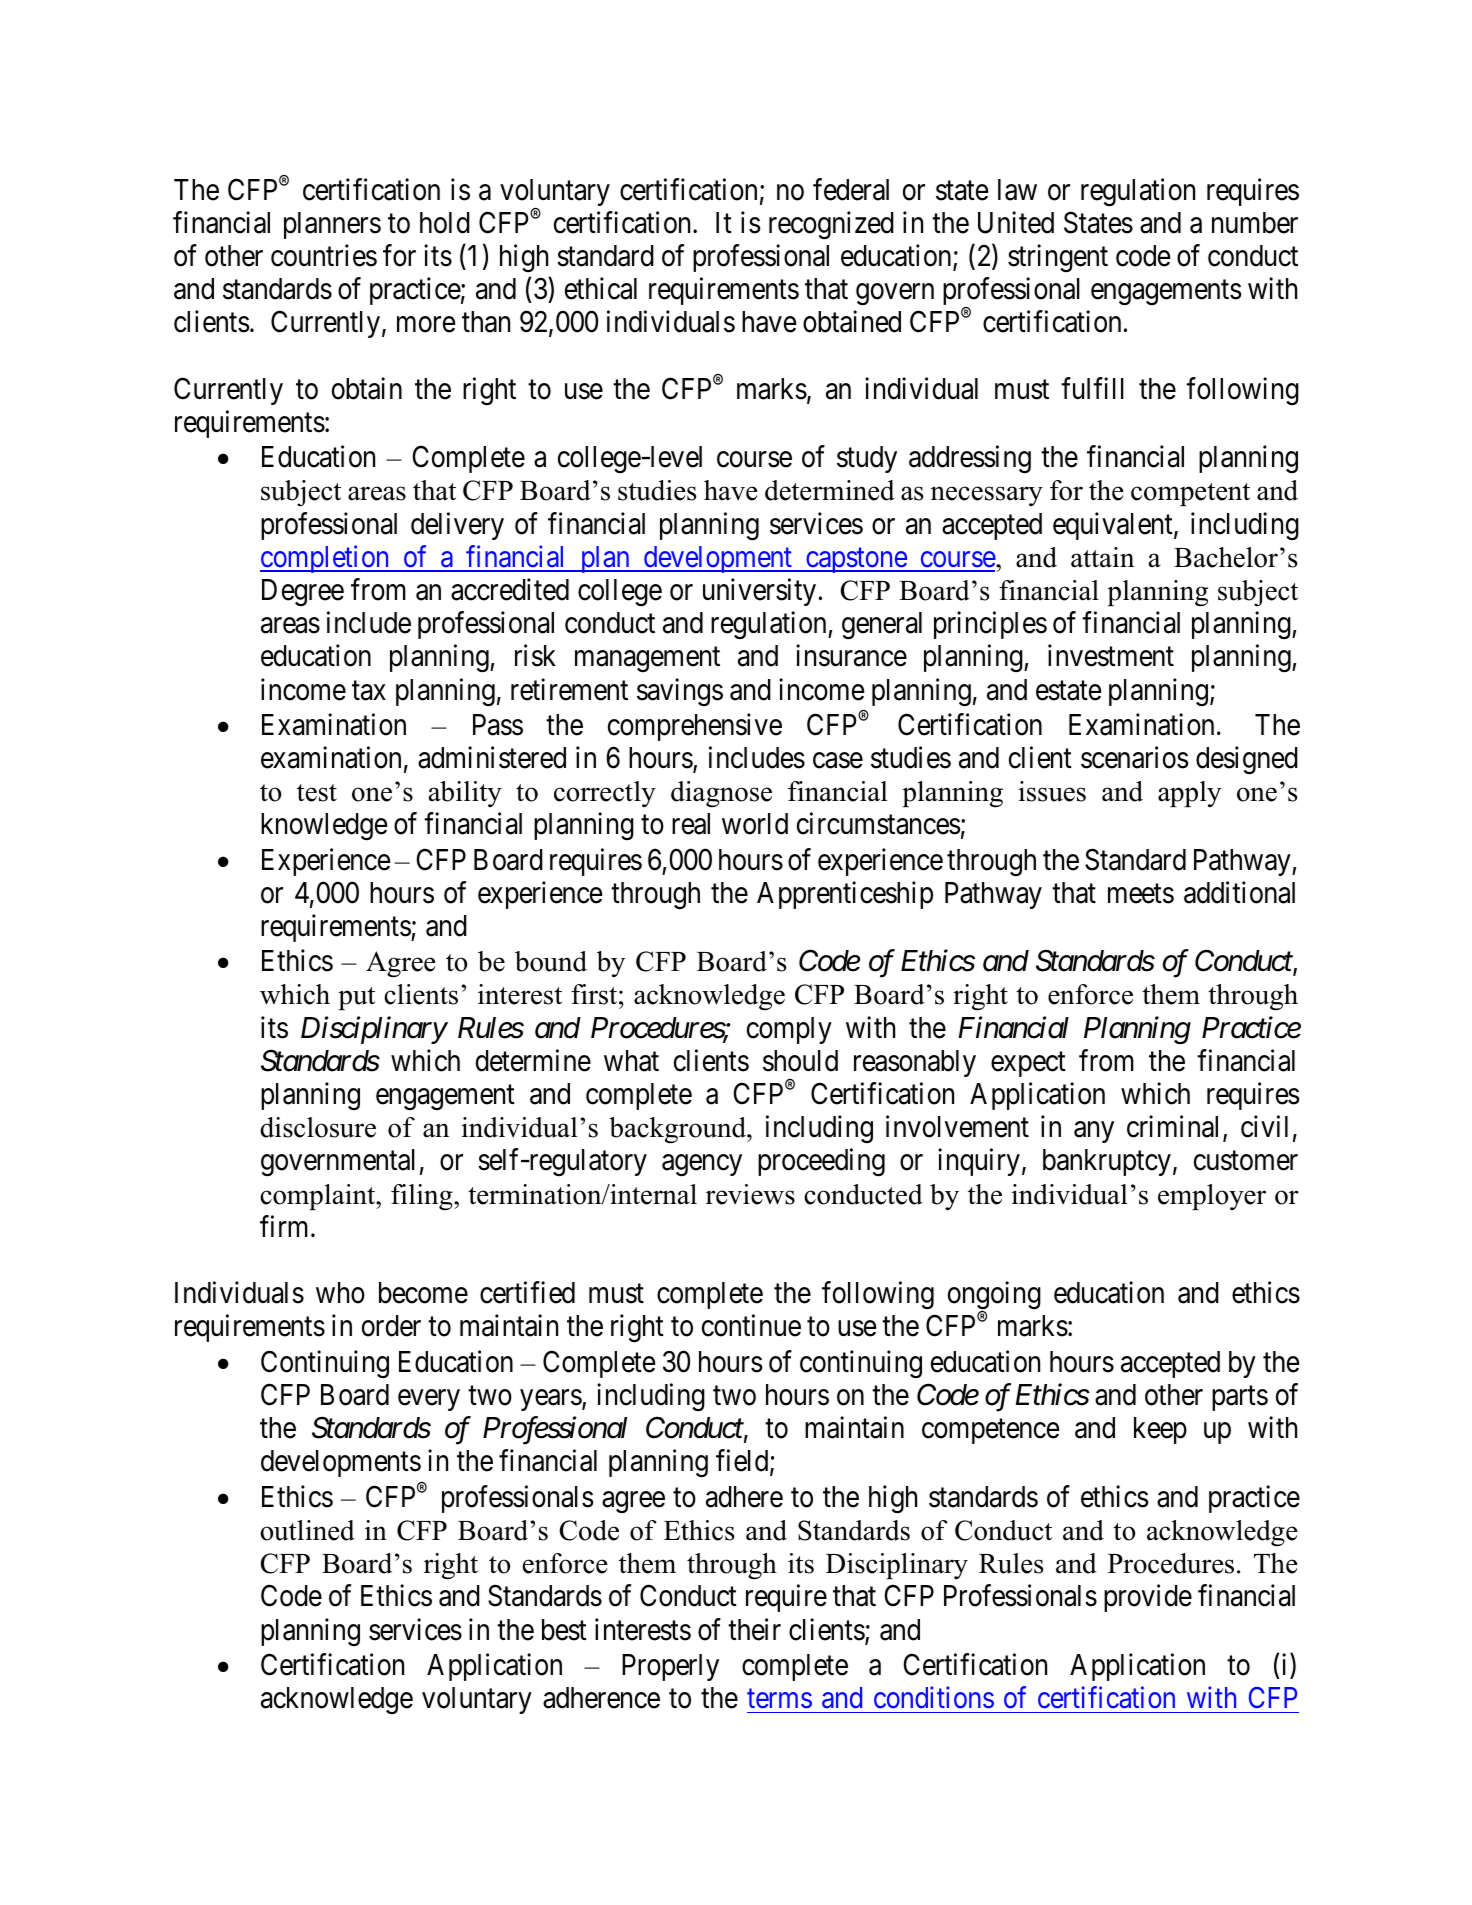 The height and width of the screenshot is (1905, 1472). Describe the element at coordinates (356, 998) in the screenshot. I see `put` at that location.
